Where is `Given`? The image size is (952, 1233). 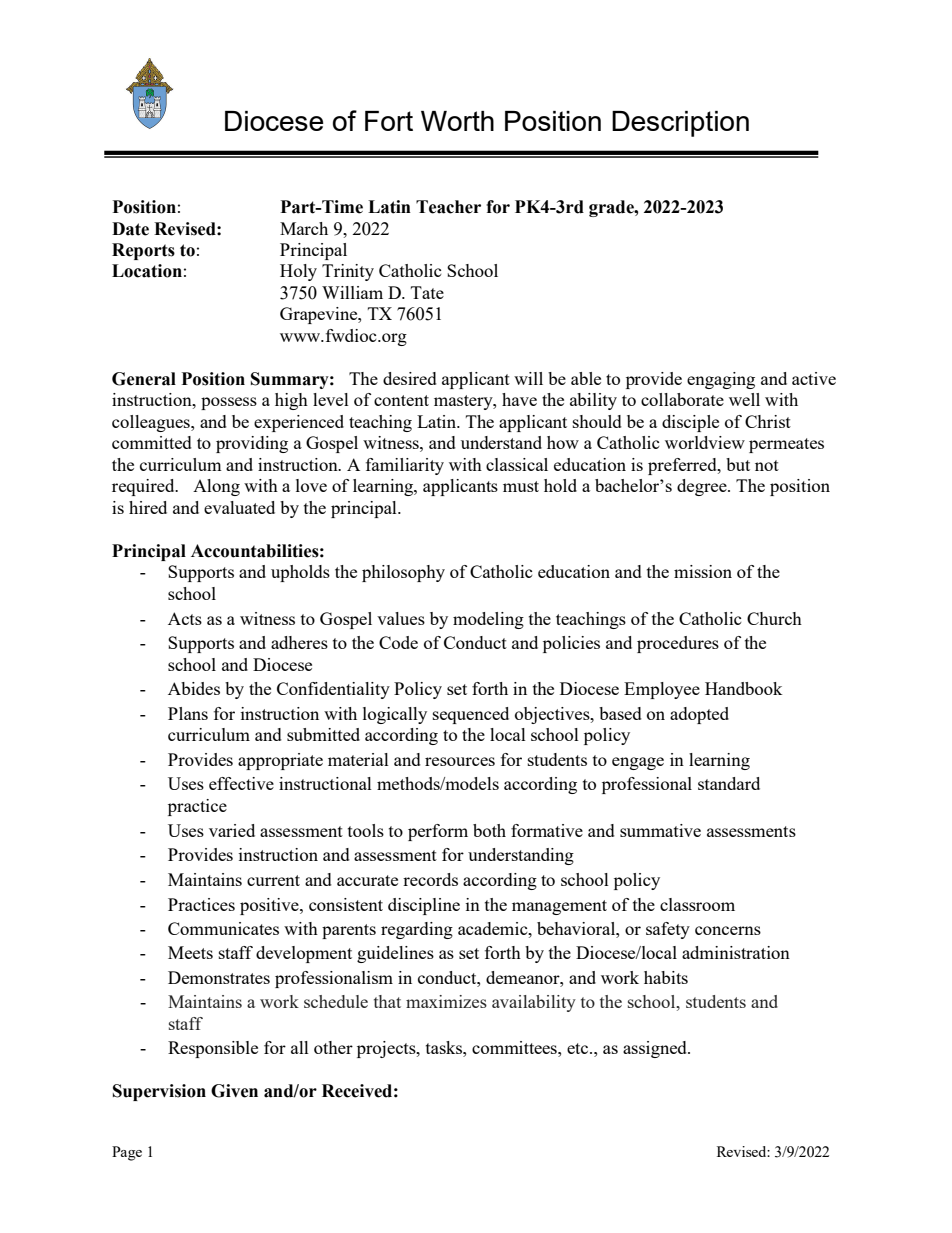 Given is located at coordinates (234, 1091).
